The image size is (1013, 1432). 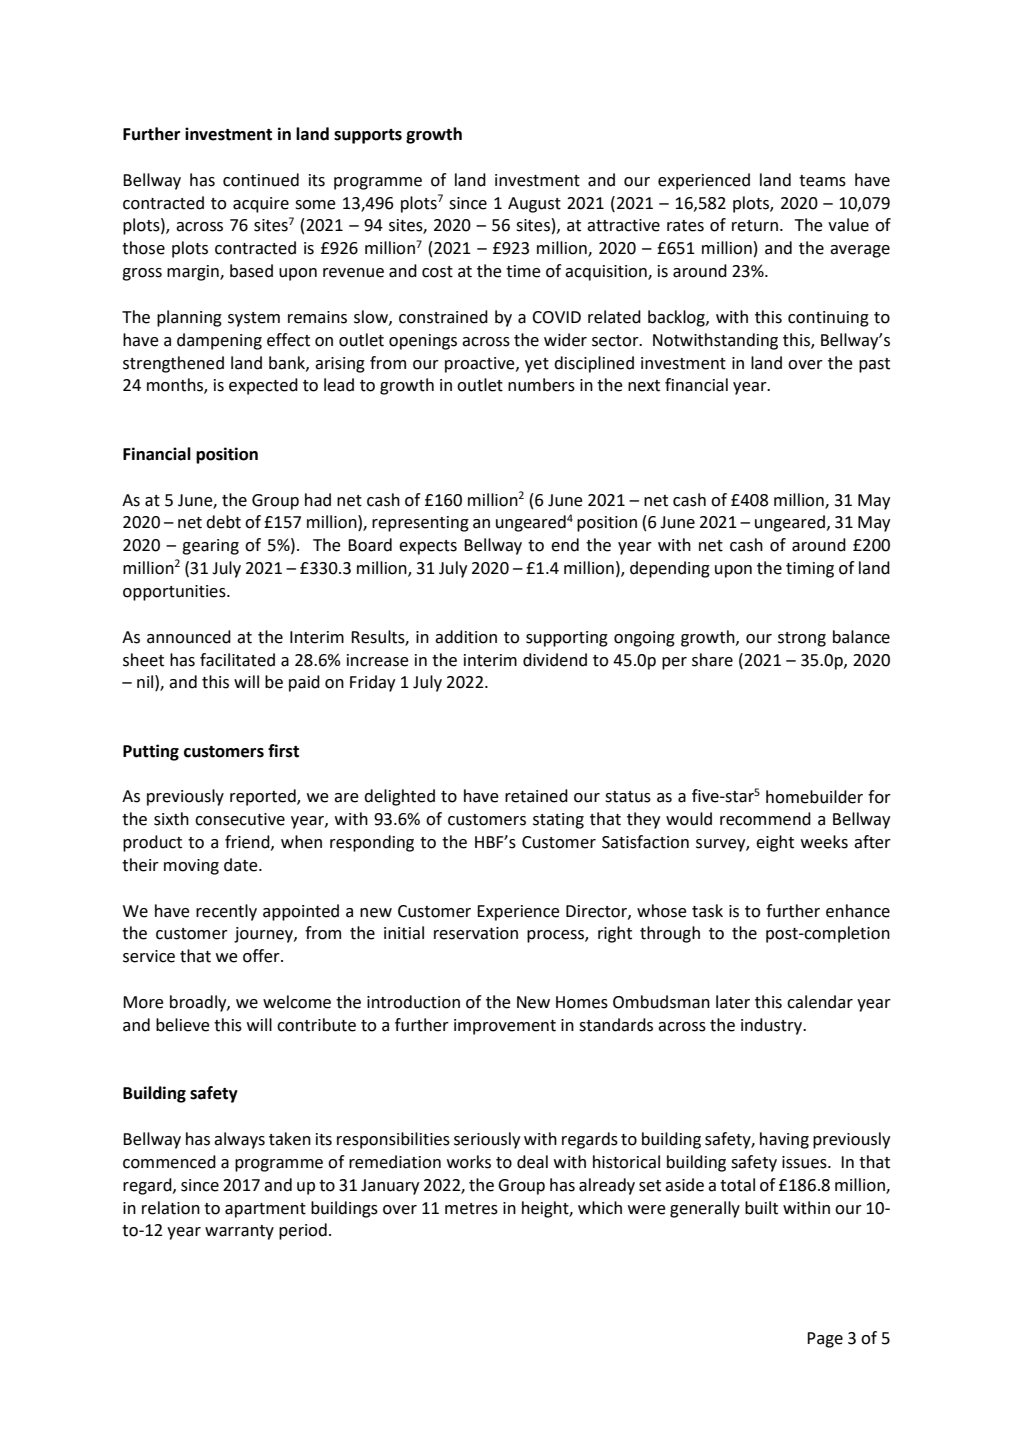 What do you see at coordinates (283, 751) in the screenshot?
I see `first` at bounding box center [283, 751].
